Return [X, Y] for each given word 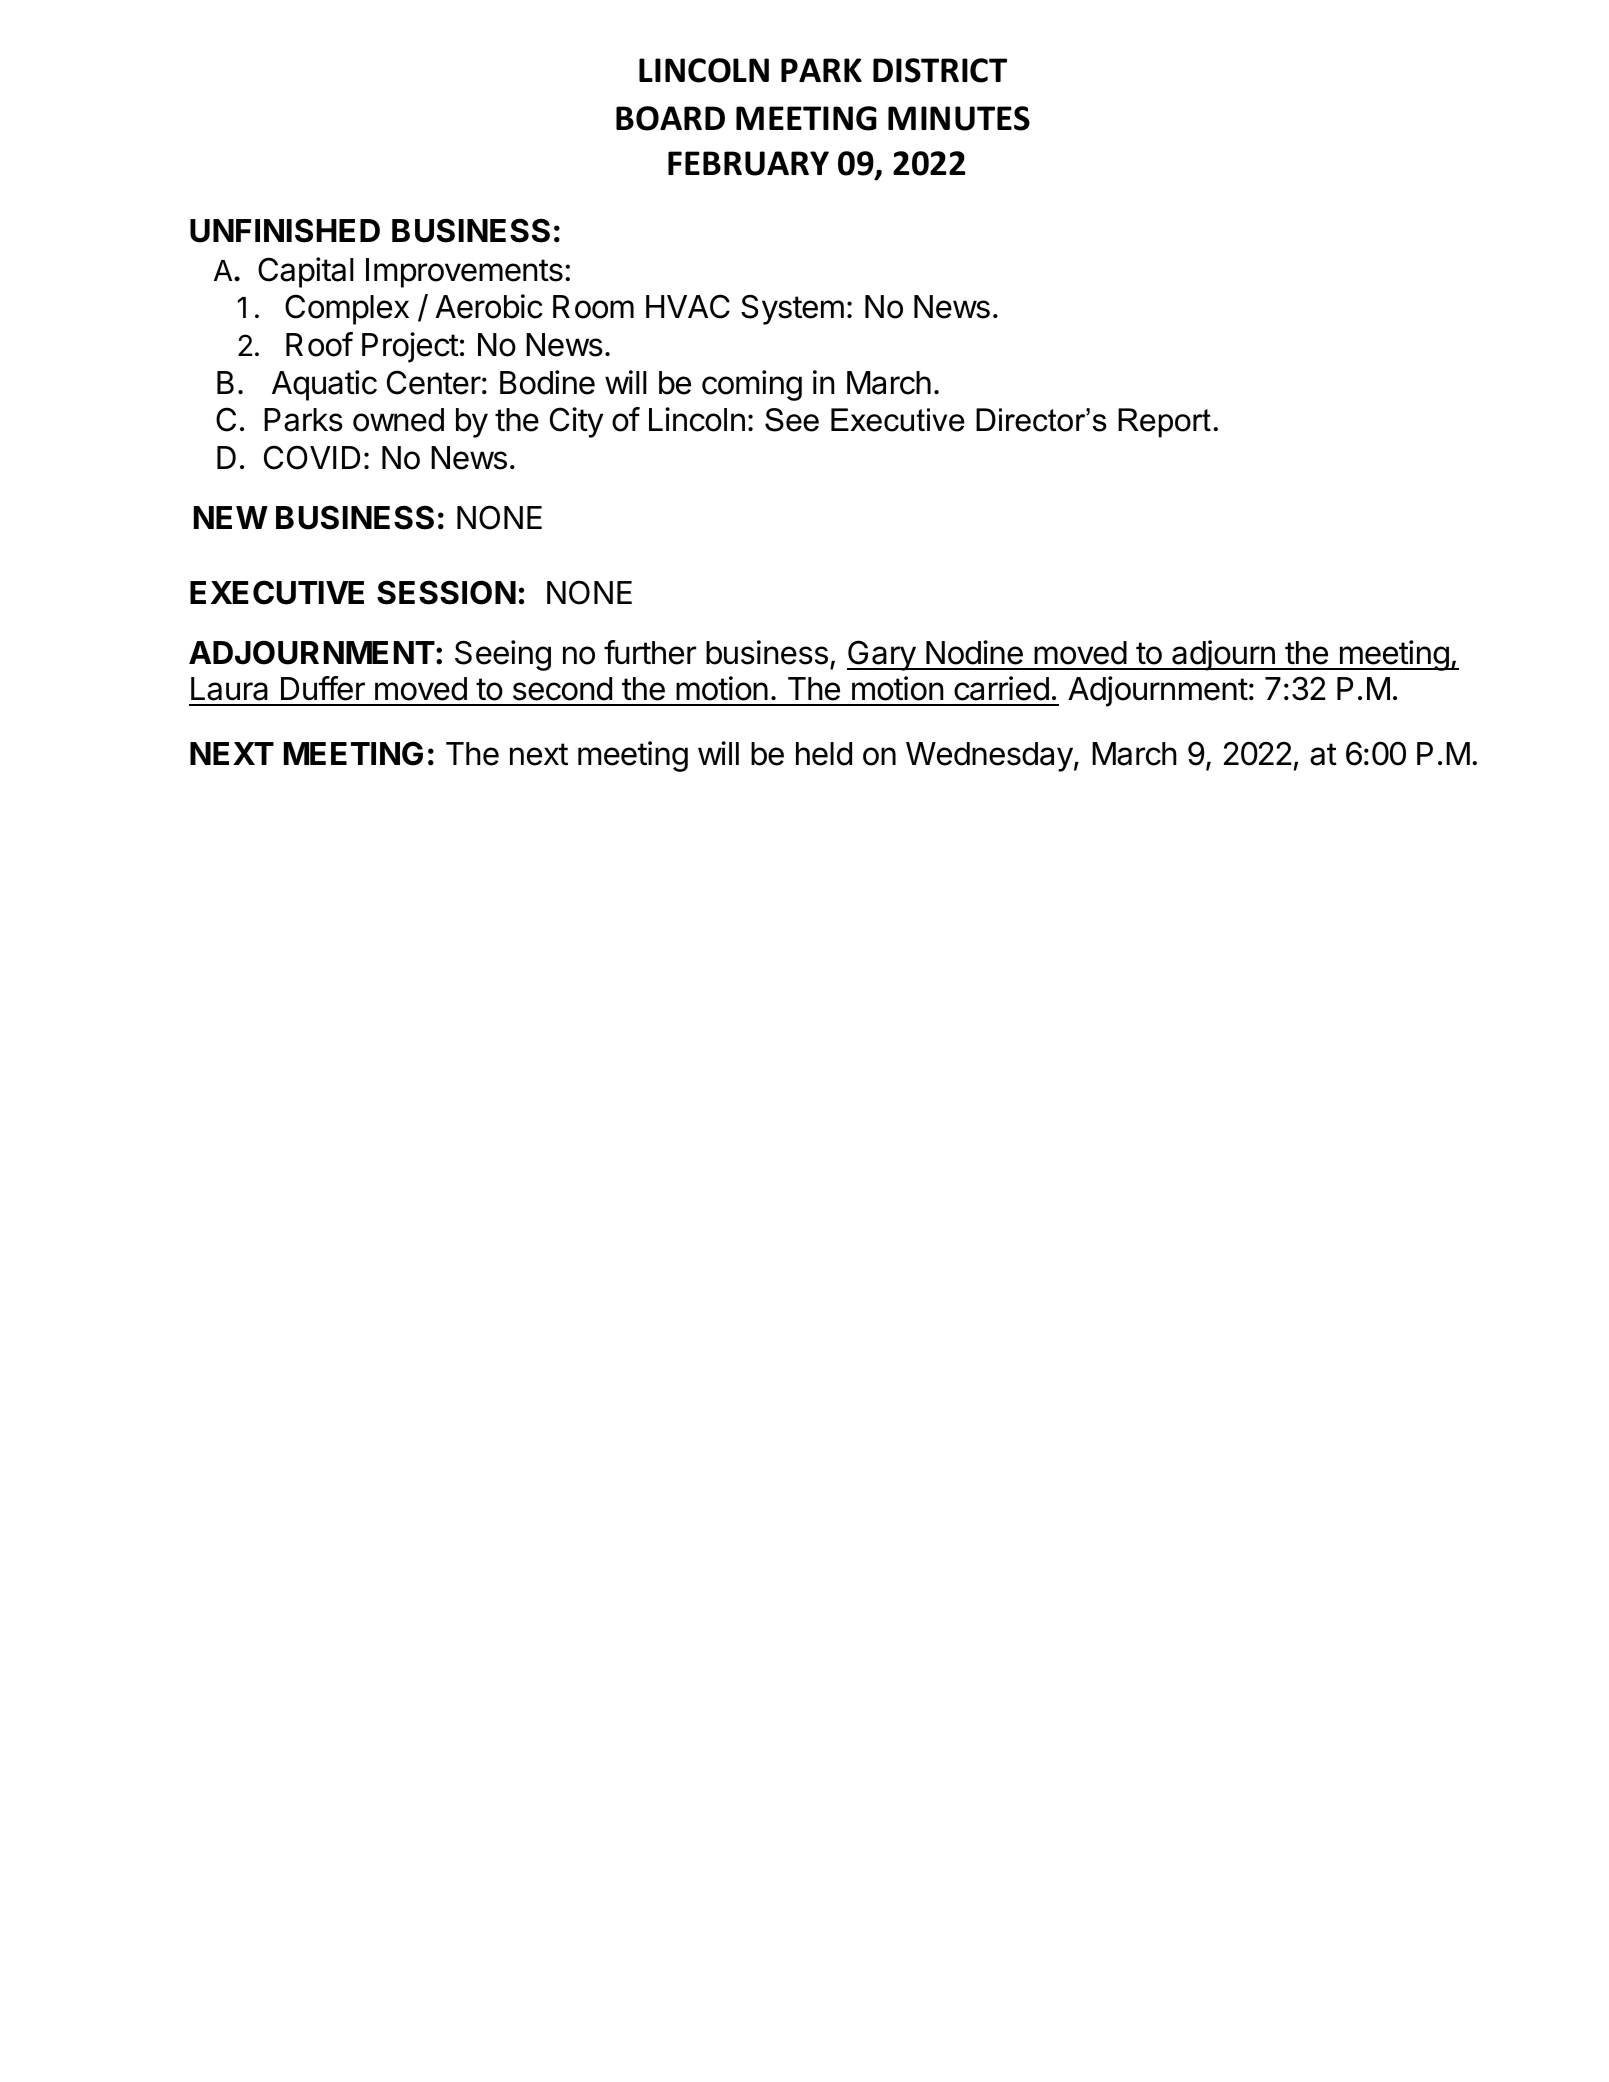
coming [752, 385]
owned [398, 420]
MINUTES [959, 118]
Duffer [323, 688]
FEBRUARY [748, 163]
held [824, 754]
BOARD [670, 118]
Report [1164, 423]
